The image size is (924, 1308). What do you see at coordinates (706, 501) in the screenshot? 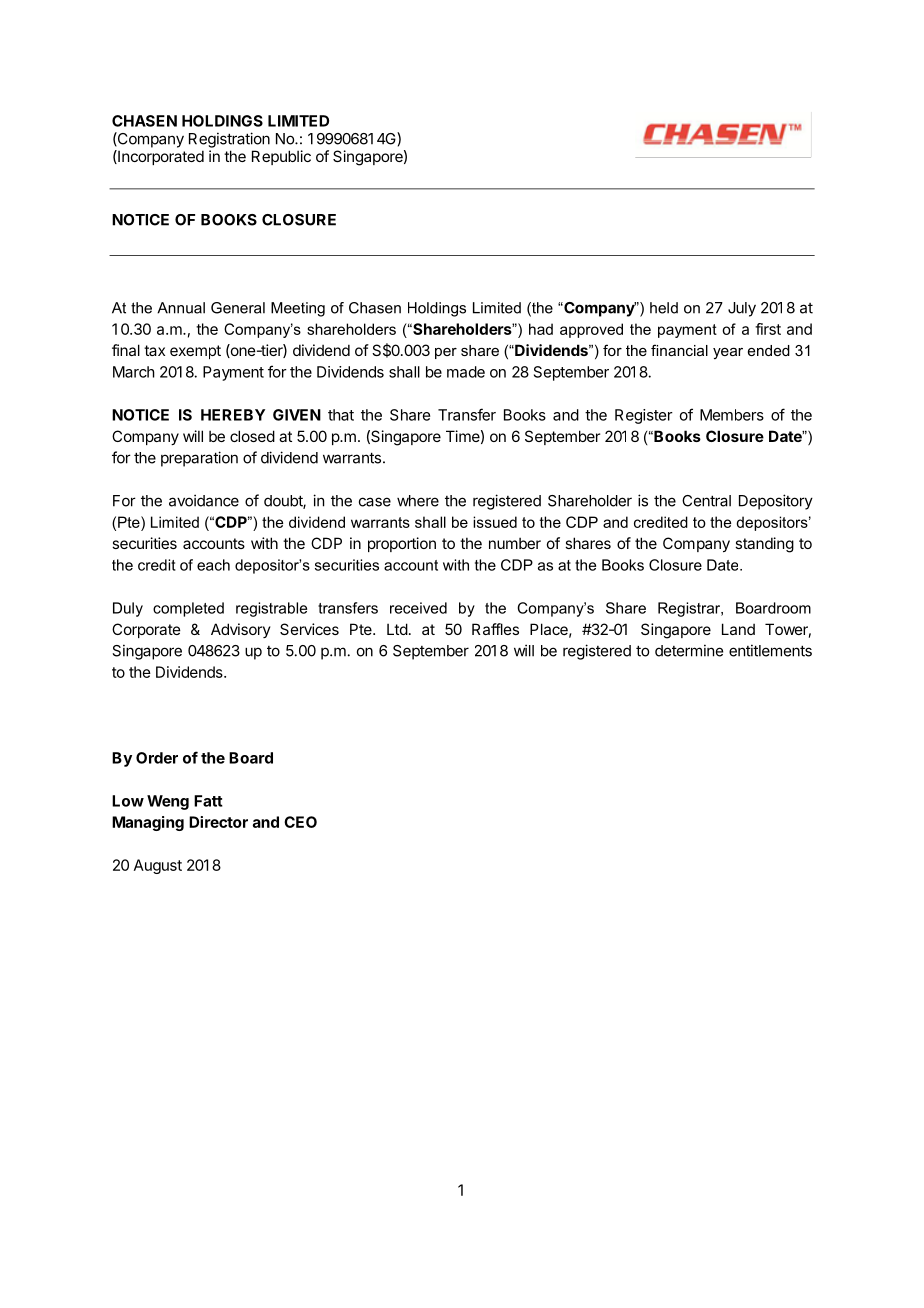
I see `Central` at bounding box center [706, 501].
